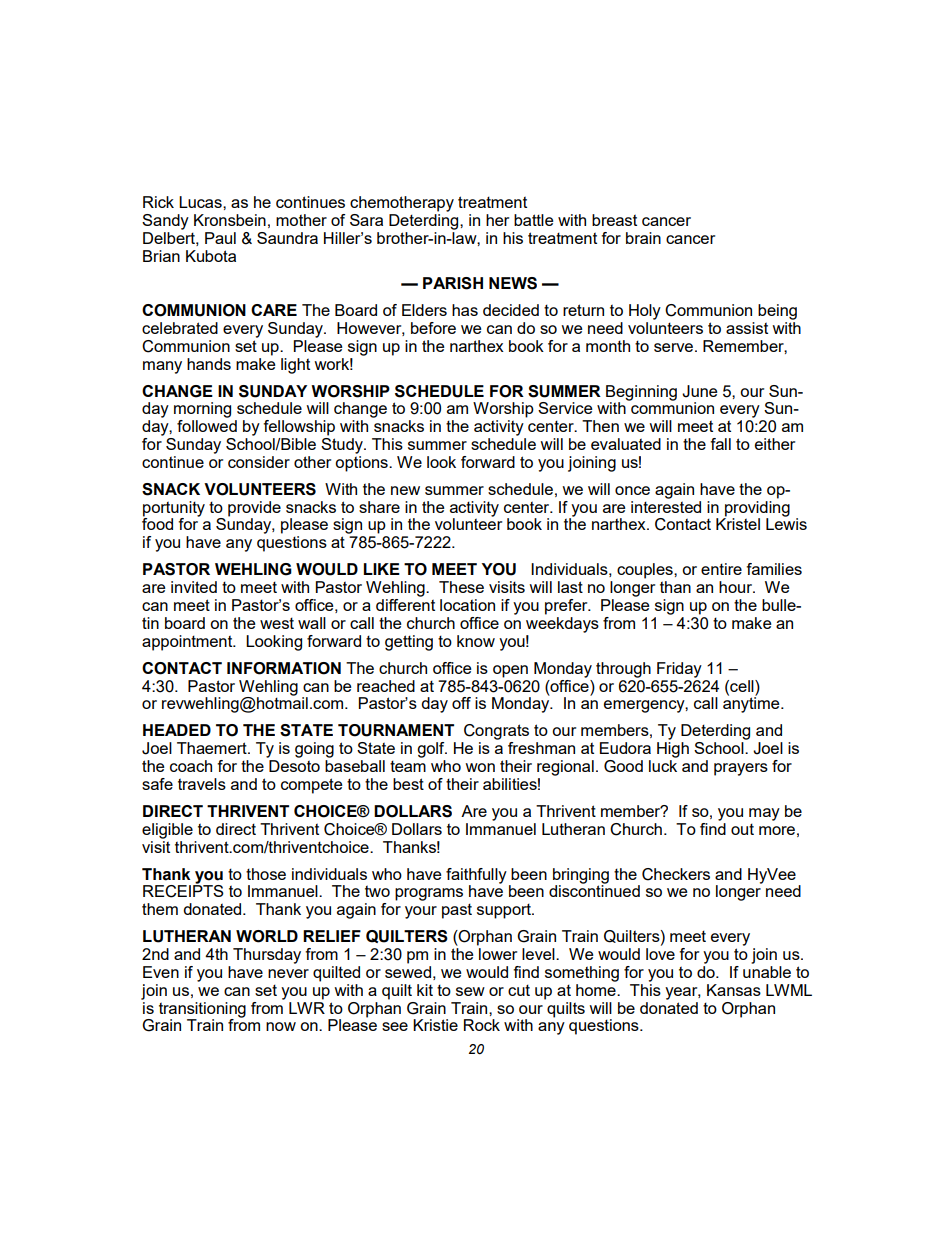 The height and width of the screenshot is (1233, 952). Describe the element at coordinates (720, 444) in the screenshot. I see `fall` at that location.
